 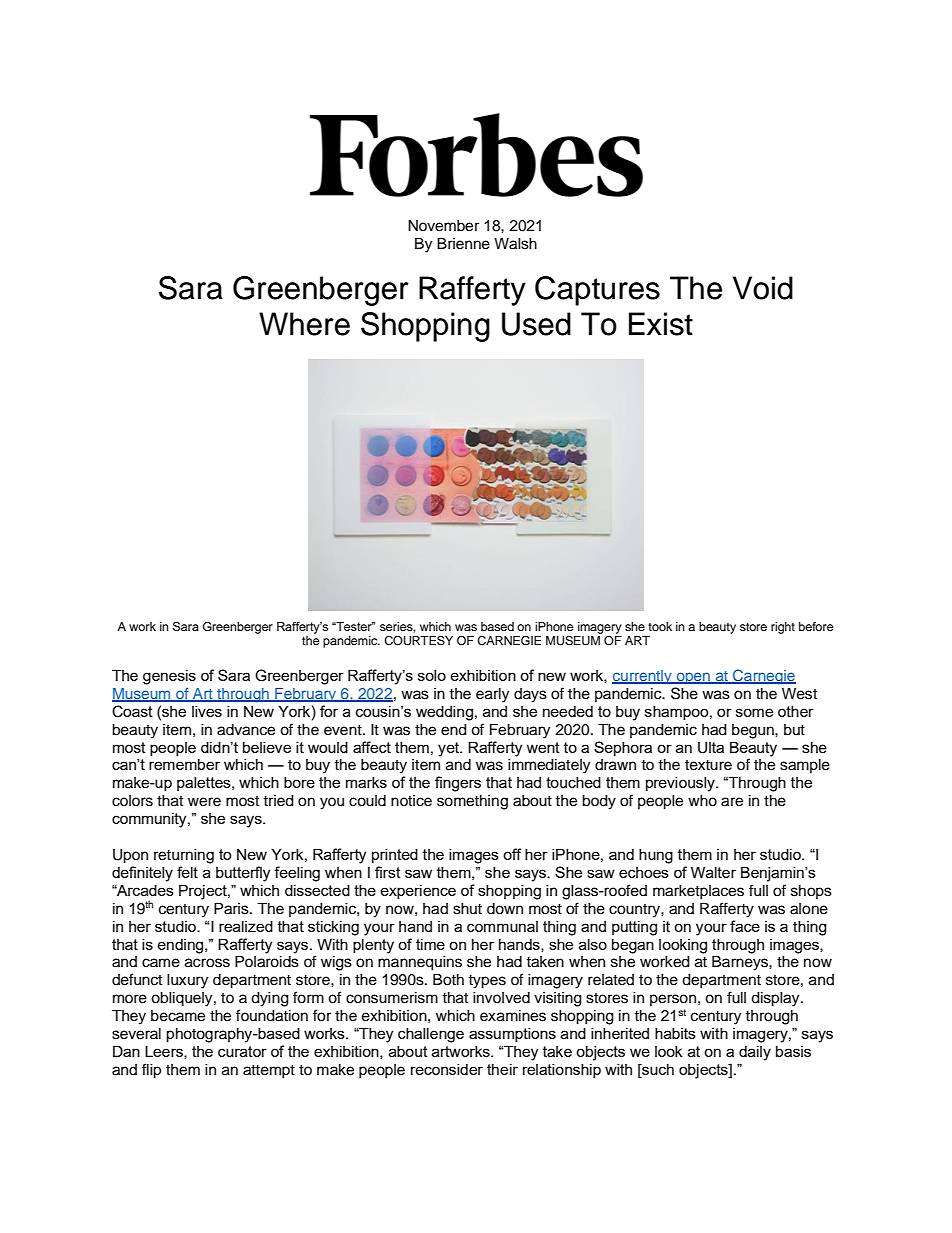 I want to click on genesis, so click(x=169, y=677).
